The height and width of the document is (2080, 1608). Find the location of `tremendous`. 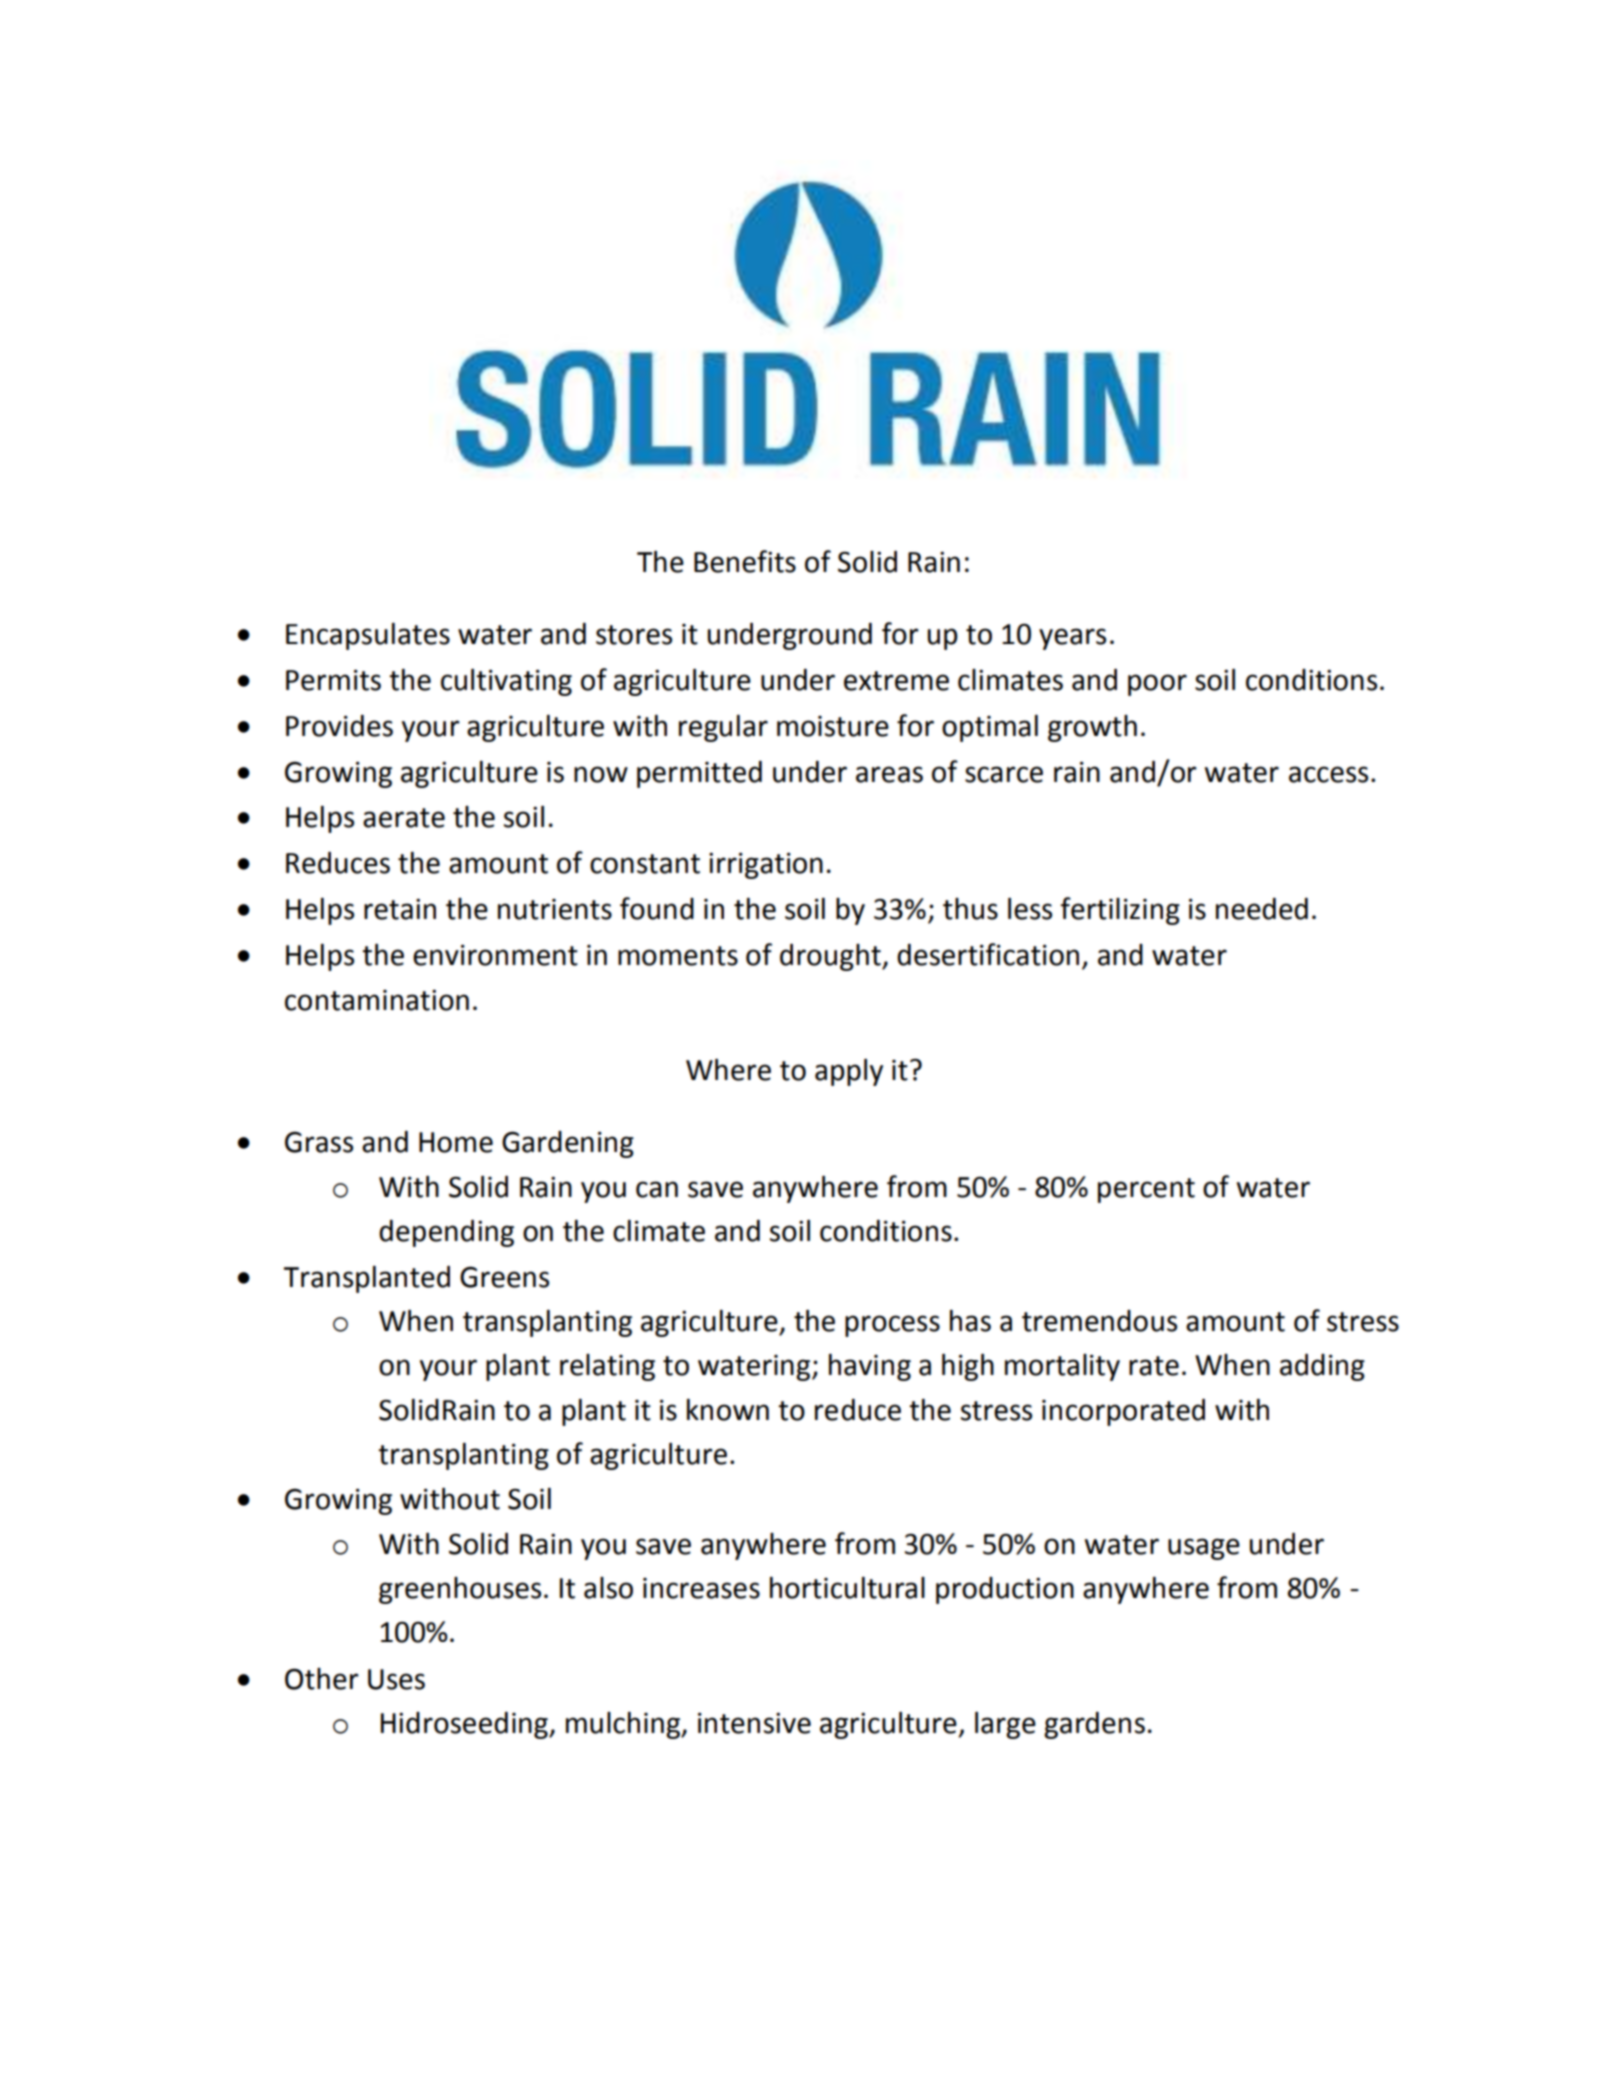

tremendous is located at coordinates (1099, 1321).
